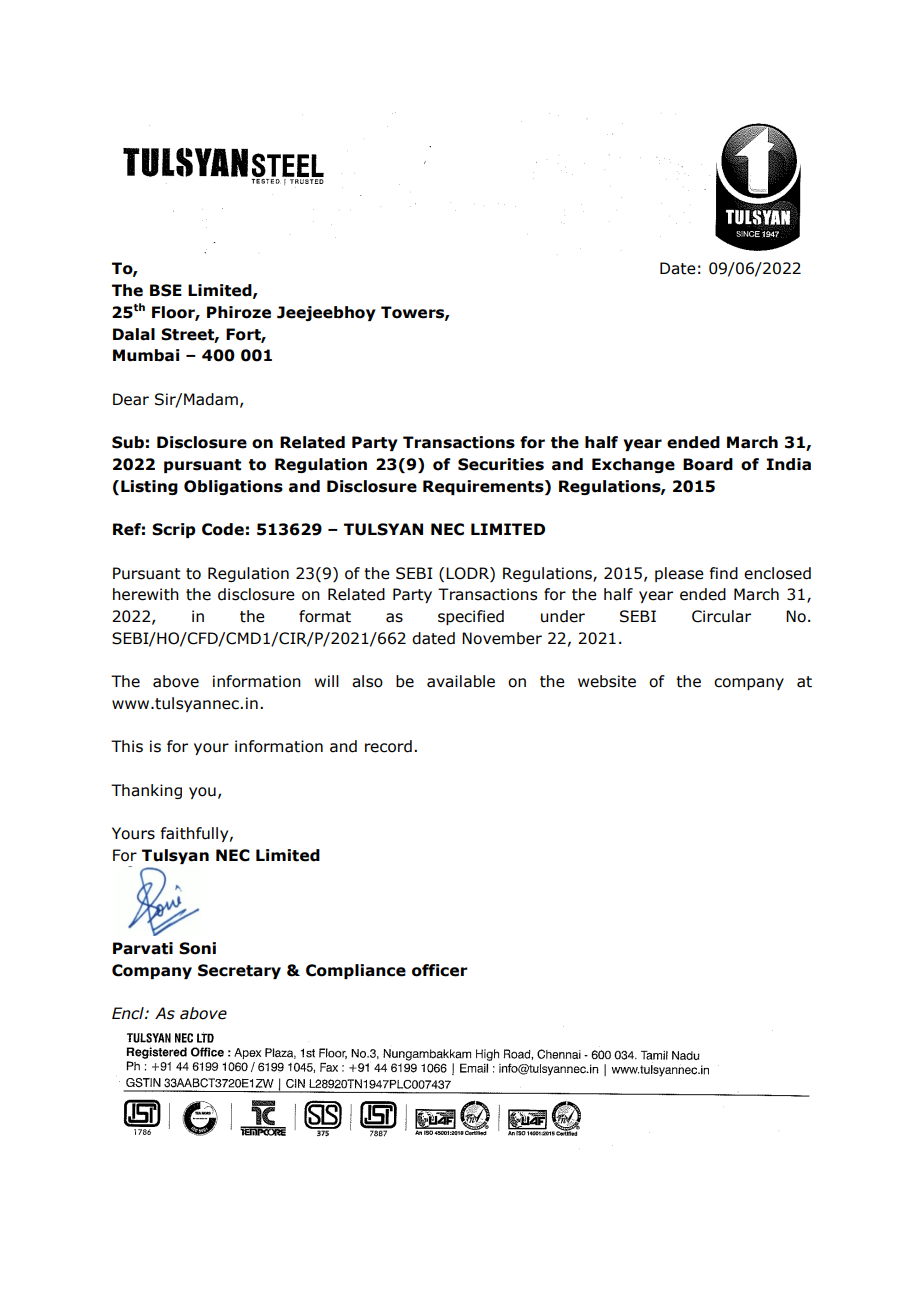 The image size is (924, 1308). What do you see at coordinates (501, 464) in the image?
I see `Securities` at bounding box center [501, 464].
